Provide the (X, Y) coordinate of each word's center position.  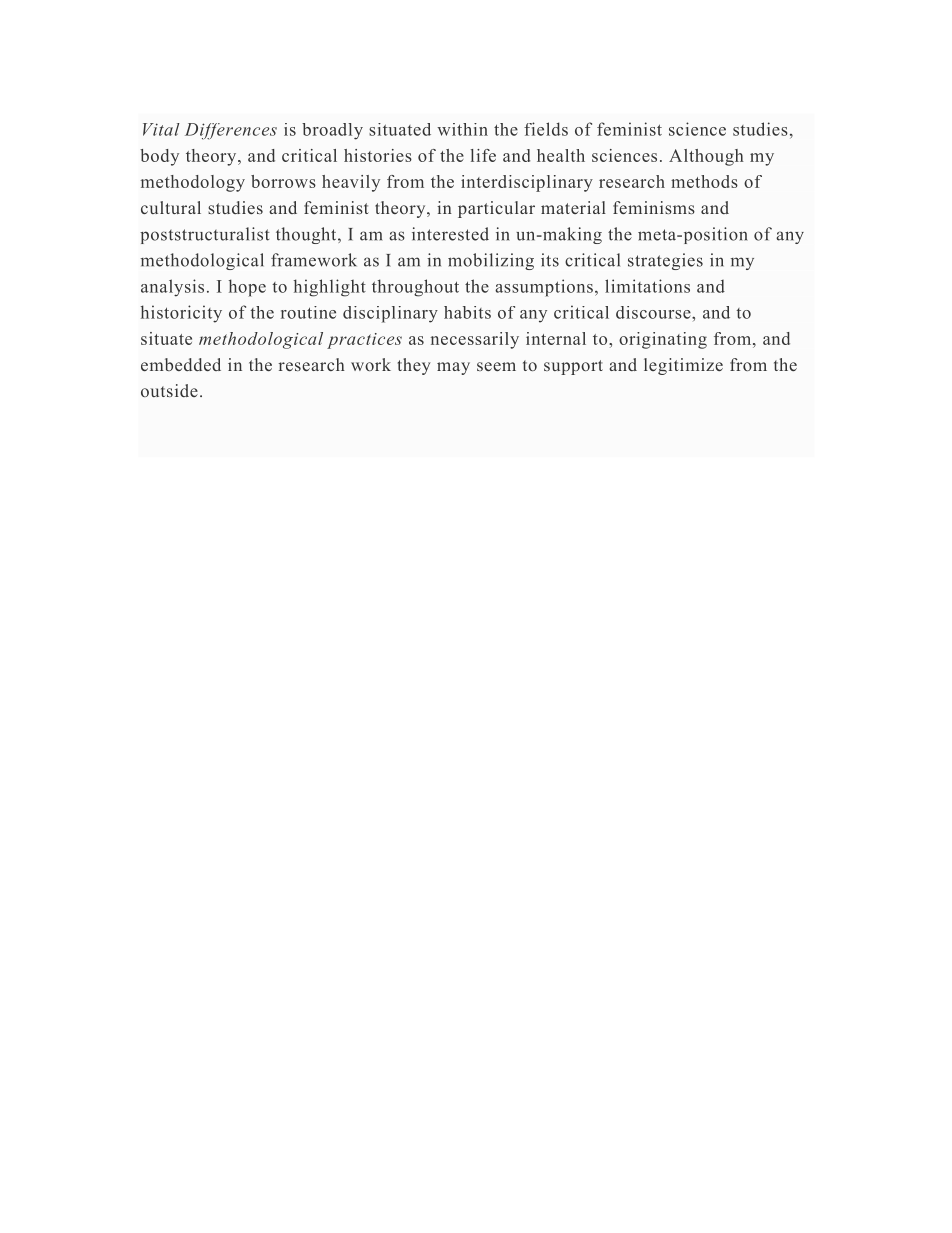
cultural (171, 207)
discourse (654, 312)
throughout (415, 288)
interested (450, 234)
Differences (231, 131)
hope (247, 288)
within (462, 129)
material (573, 207)
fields (546, 129)
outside (169, 390)
